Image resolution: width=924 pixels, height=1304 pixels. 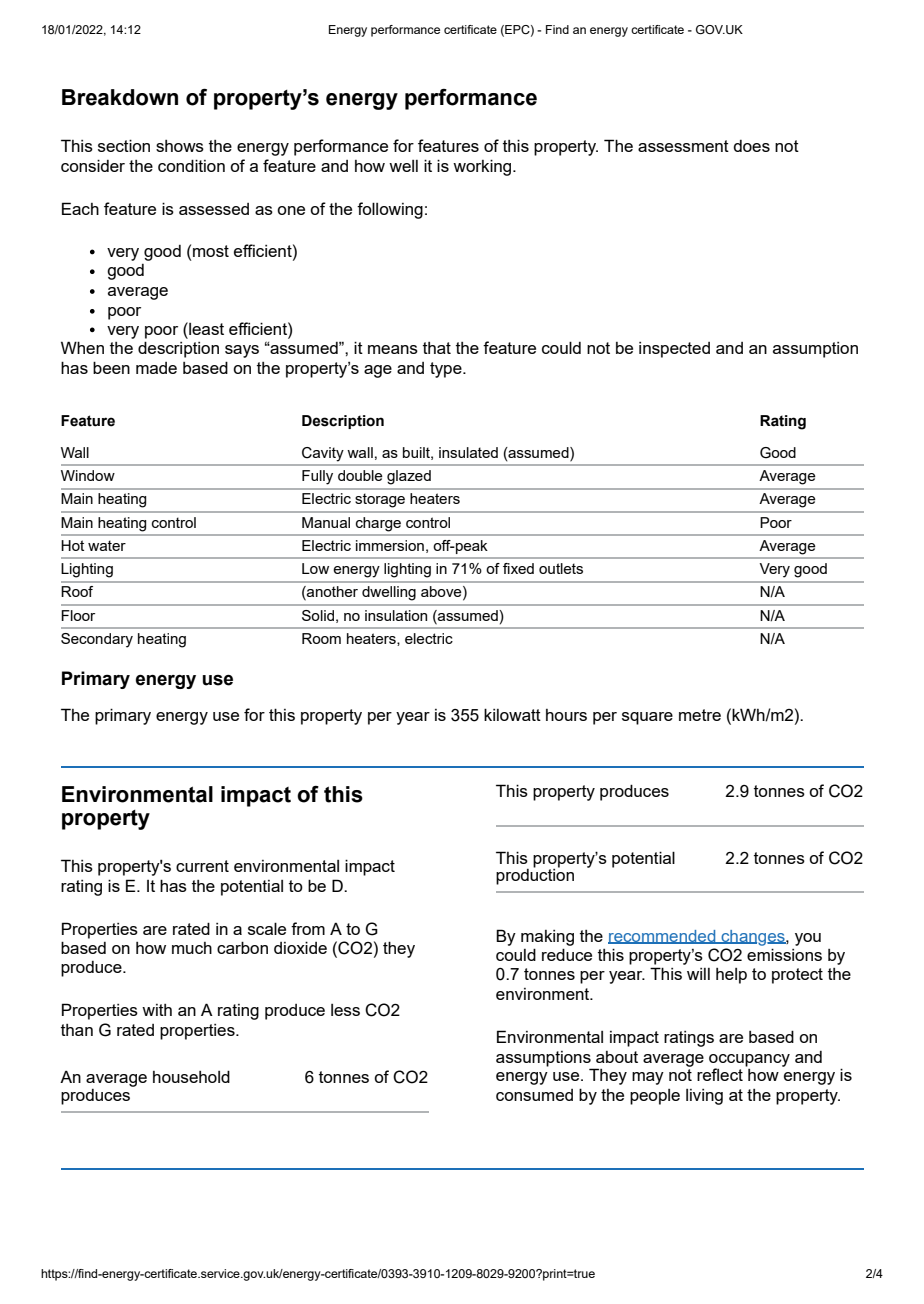 What do you see at coordinates (674, 350) in the document?
I see `inspected` at bounding box center [674, 350].
